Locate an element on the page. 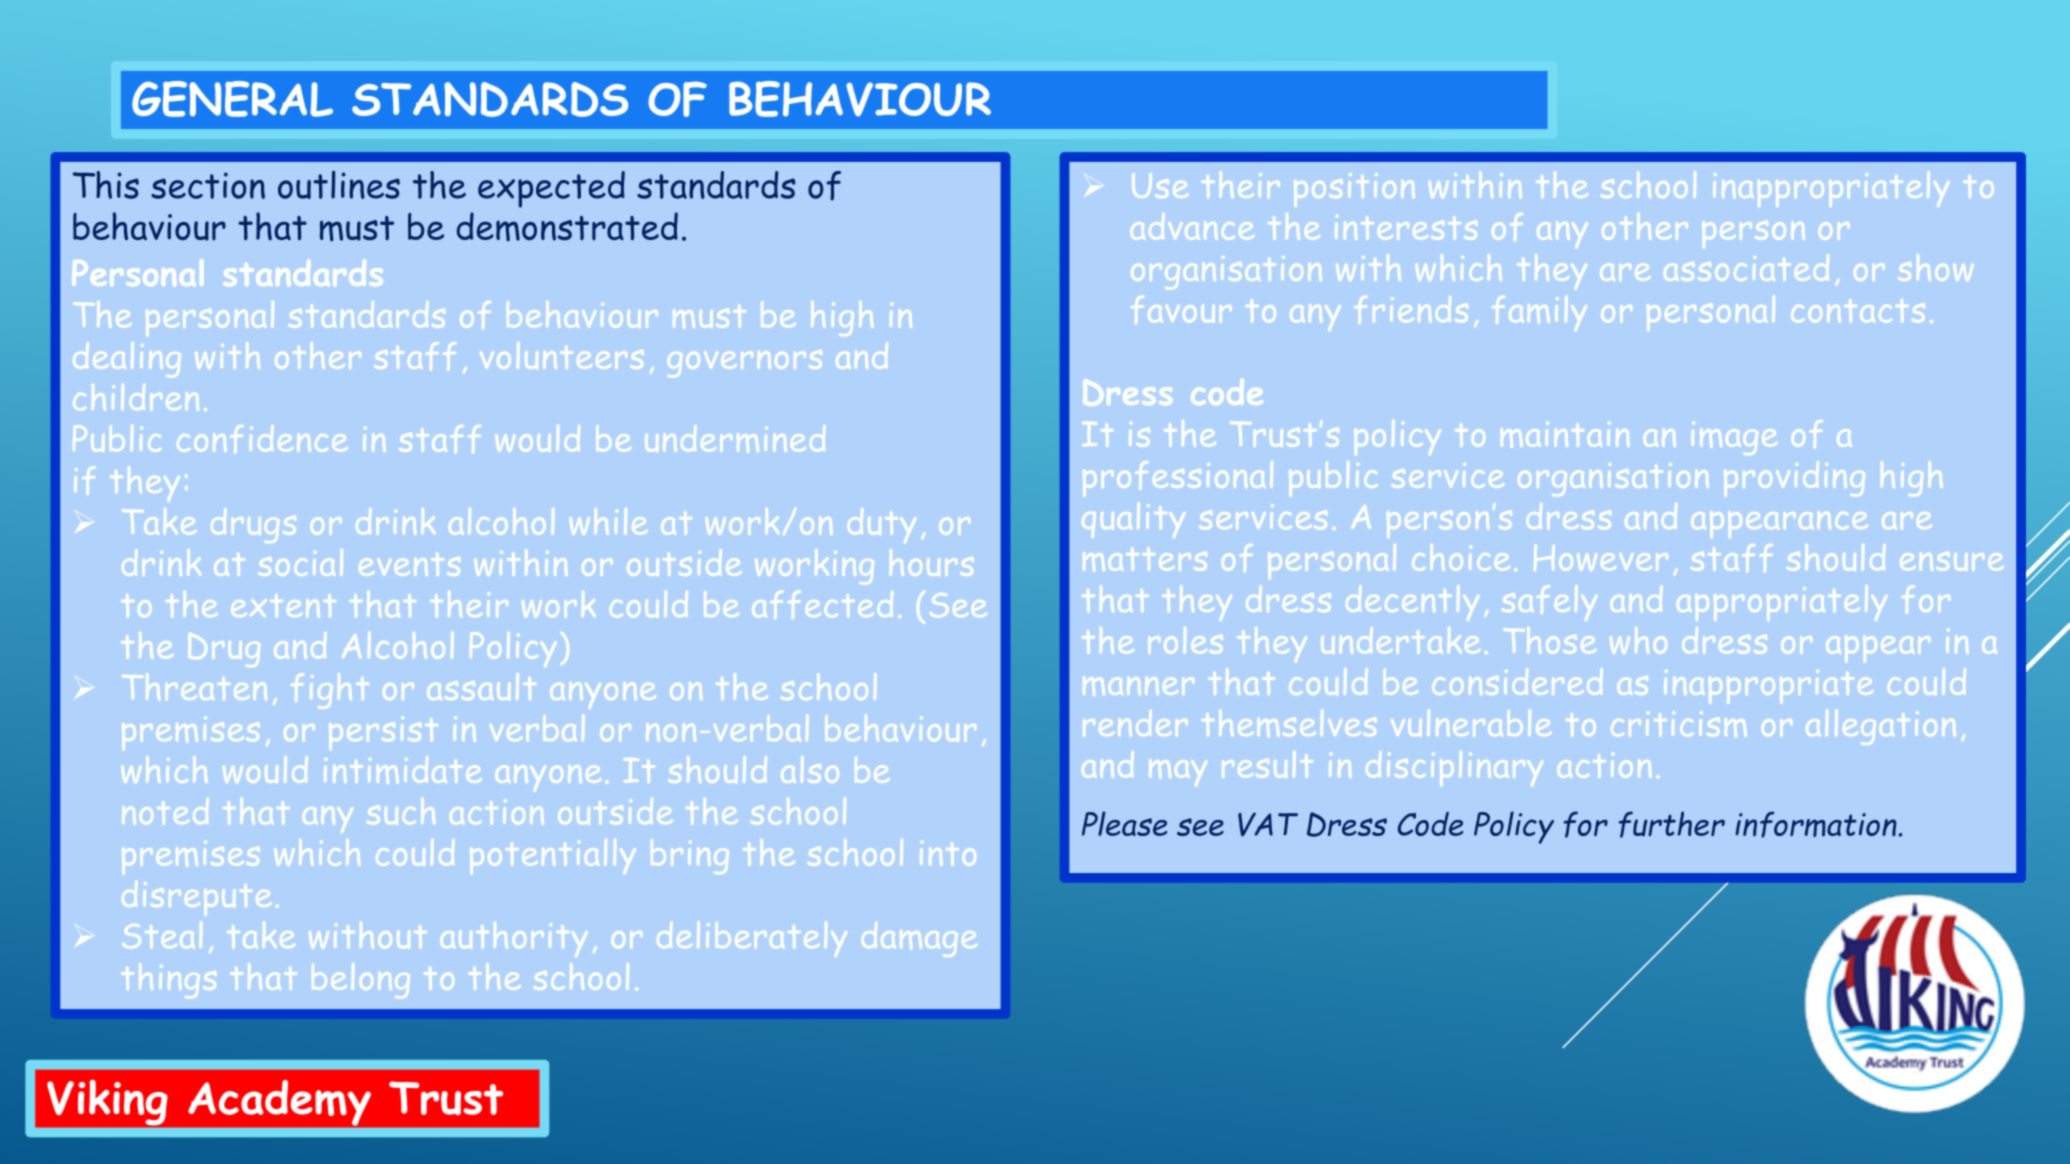 Image resolution: width=2070 pixels, height=1164 pixels. section is located at coordinates (208, 185).
